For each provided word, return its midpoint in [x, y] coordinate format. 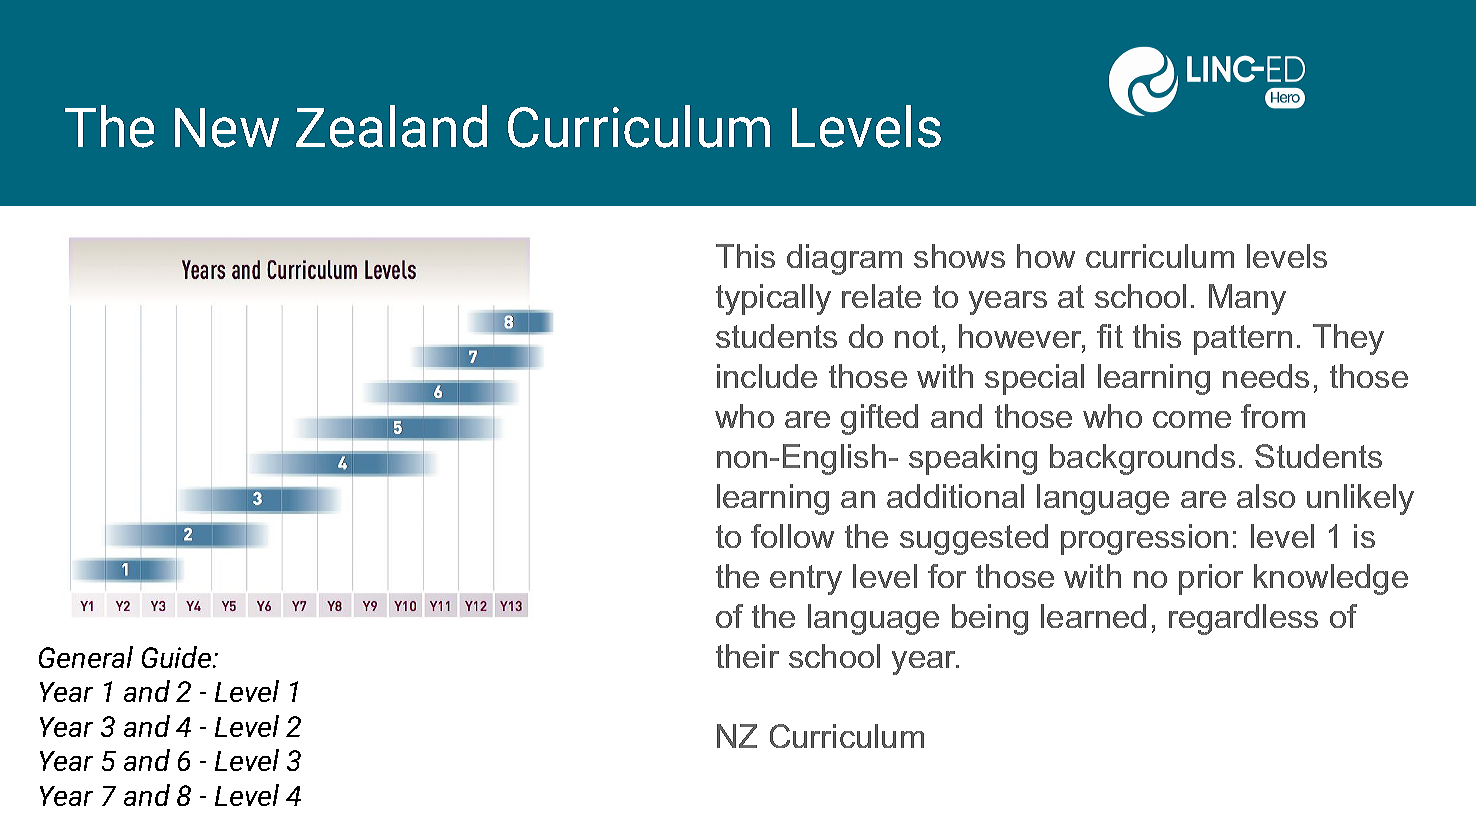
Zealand [391, 126]
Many [1247, 299]
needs [1266, 376]
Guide [178, 657]
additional [955, 496]
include [767, 376]
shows [959, 256]
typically [773, 299]
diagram [844, 259]
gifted [879, 419]
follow [792, 536]
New [227, 128]
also [1266, 496]
